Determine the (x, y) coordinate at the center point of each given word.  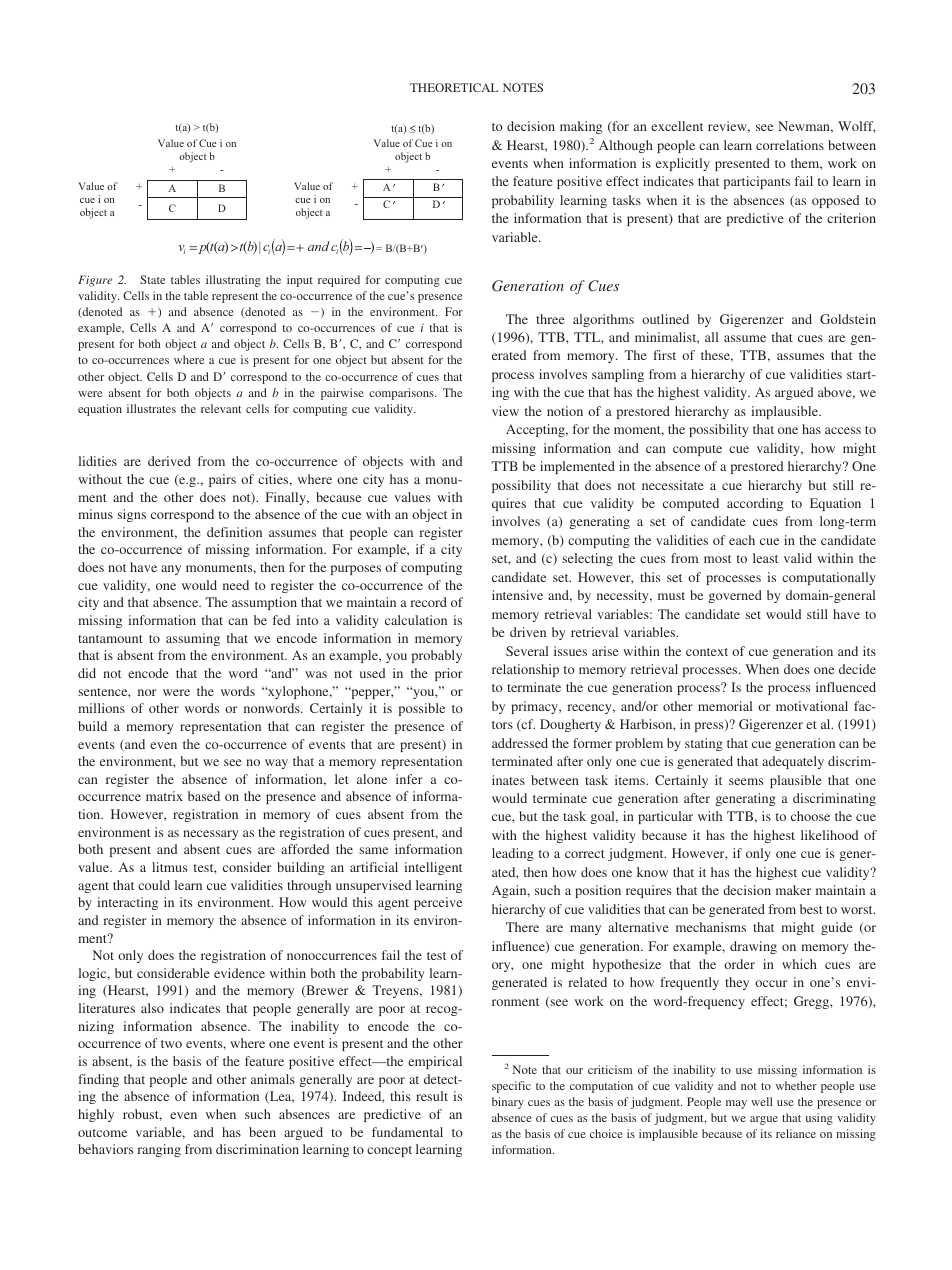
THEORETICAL (454, 87)
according (755, 504)
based (204, 796)
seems (746, 781)
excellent (677, 126)
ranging (159, 1150)
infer (409, 779)
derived (169, 461)
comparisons (402, 394)
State (152, 279)
